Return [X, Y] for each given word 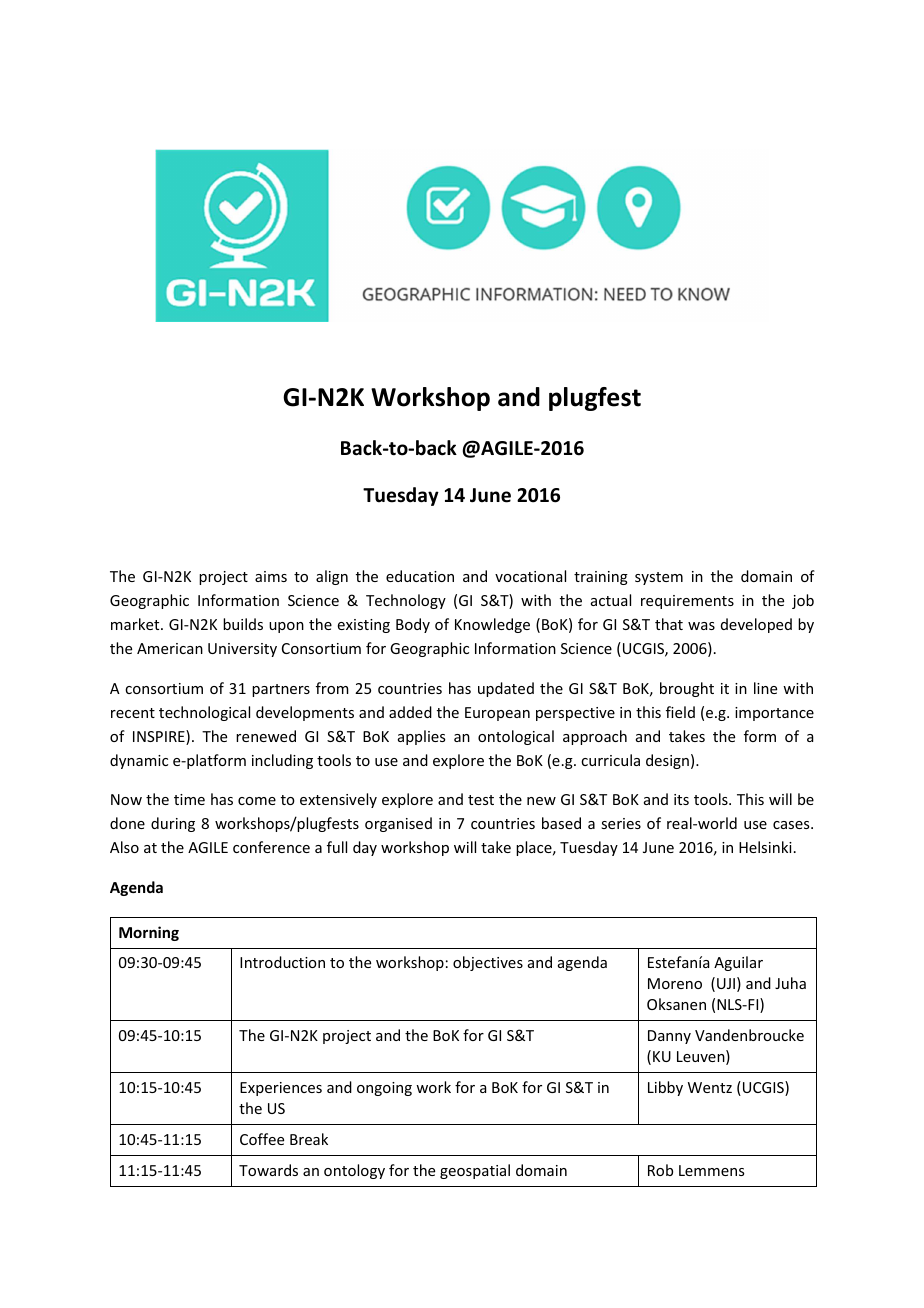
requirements [687, 602]
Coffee [262, 1139]
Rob [660, 1170]
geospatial [475, 1171]
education [420, 576]
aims [271, 576]
